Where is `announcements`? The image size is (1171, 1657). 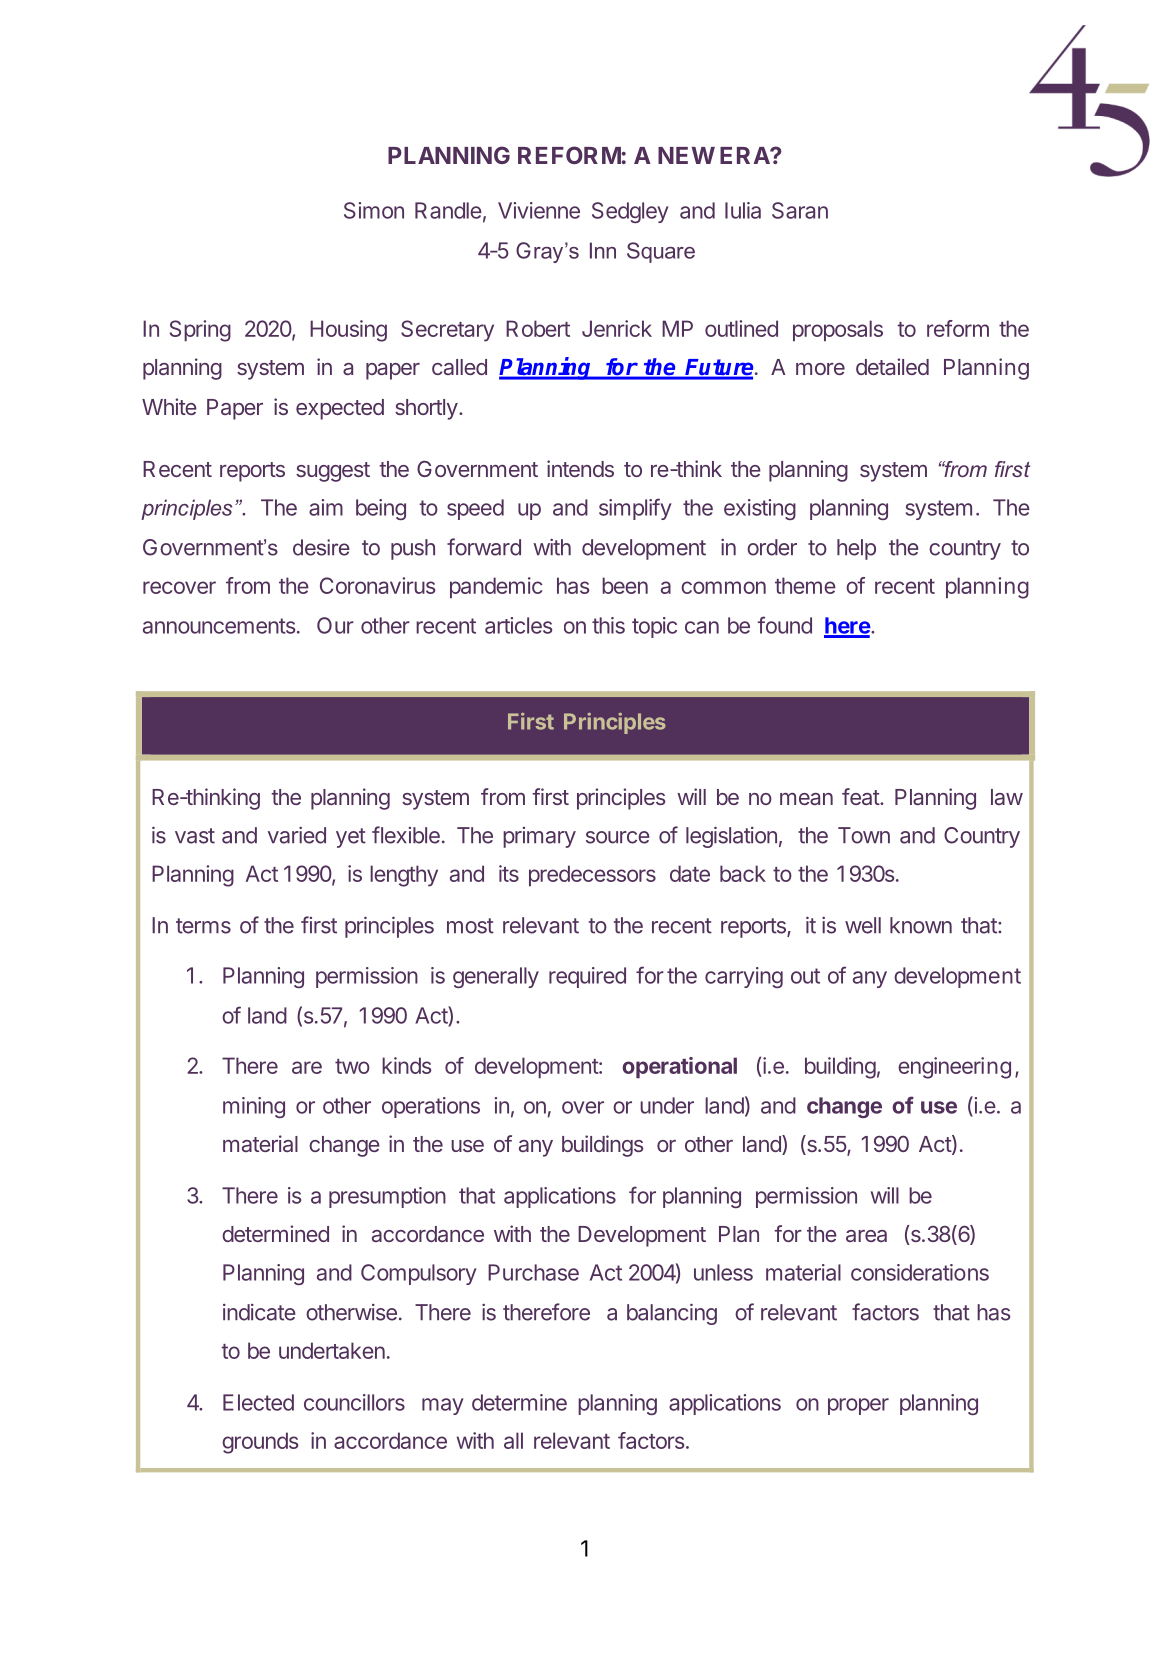
announcements is located at coordinates (220, 626).
